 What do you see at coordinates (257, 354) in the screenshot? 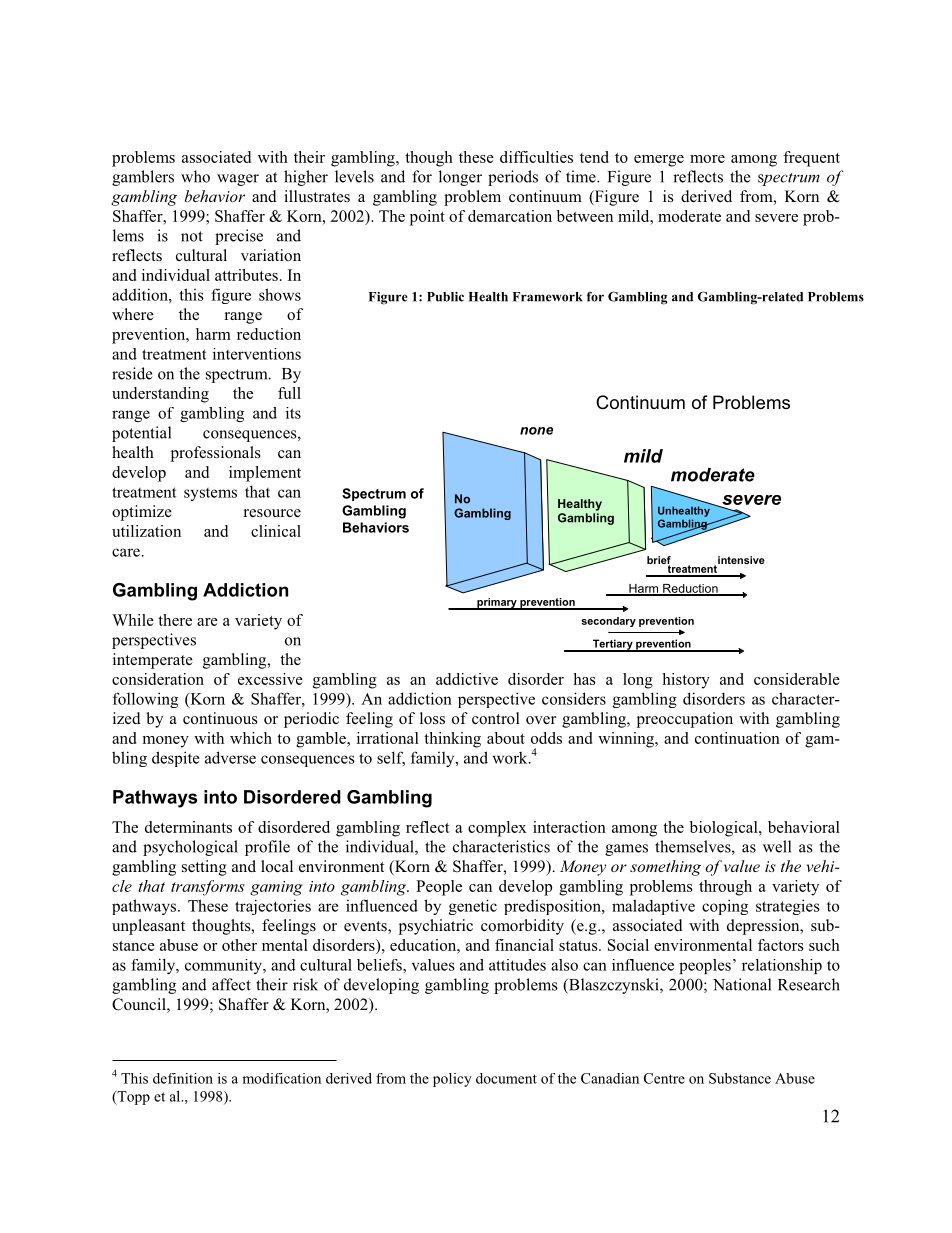
I see `interventions` at bounding box center [257, 354].
